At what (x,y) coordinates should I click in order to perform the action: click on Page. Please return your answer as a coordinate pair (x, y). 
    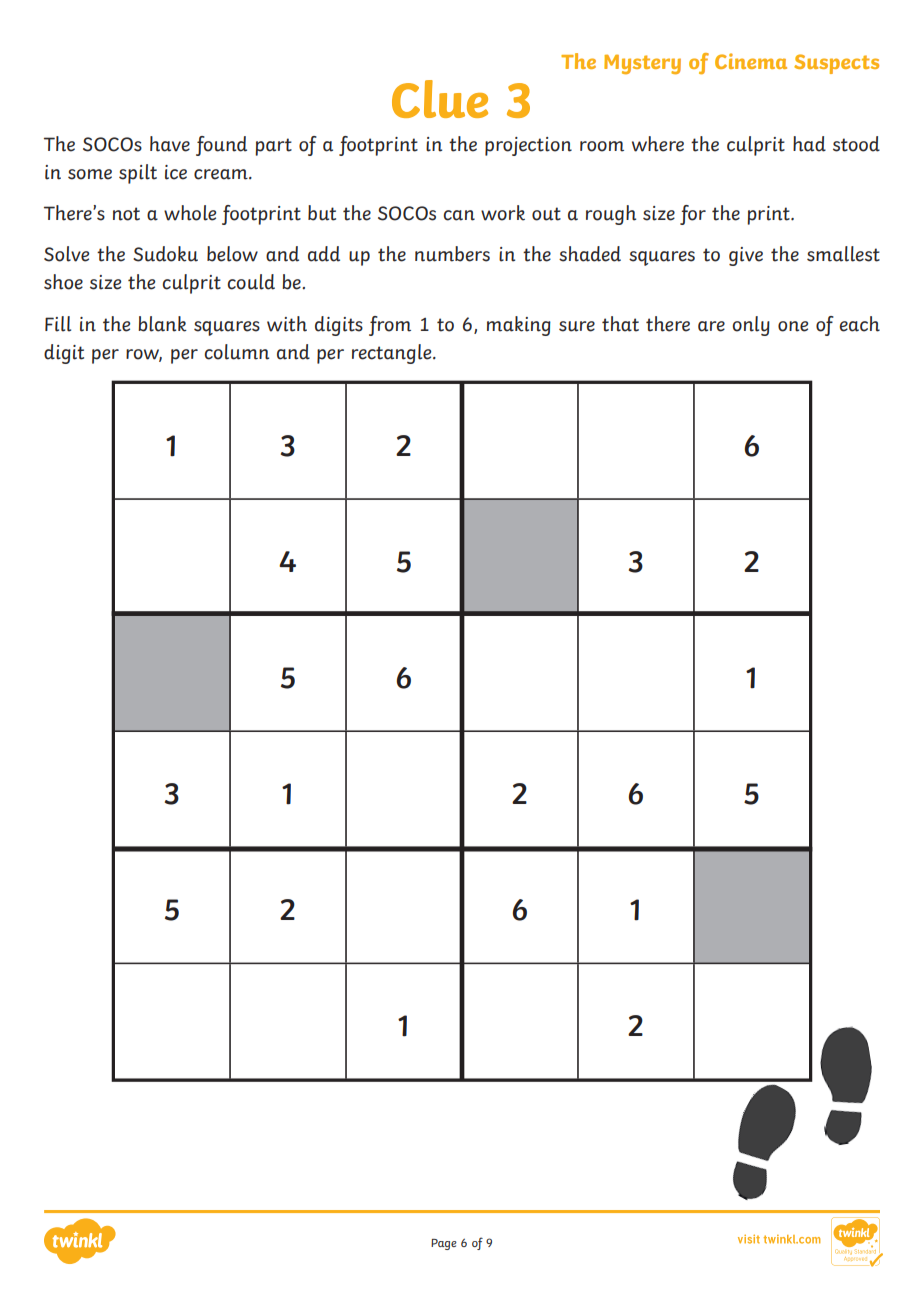
    Looking at the image, I should click on (444, 1244).
